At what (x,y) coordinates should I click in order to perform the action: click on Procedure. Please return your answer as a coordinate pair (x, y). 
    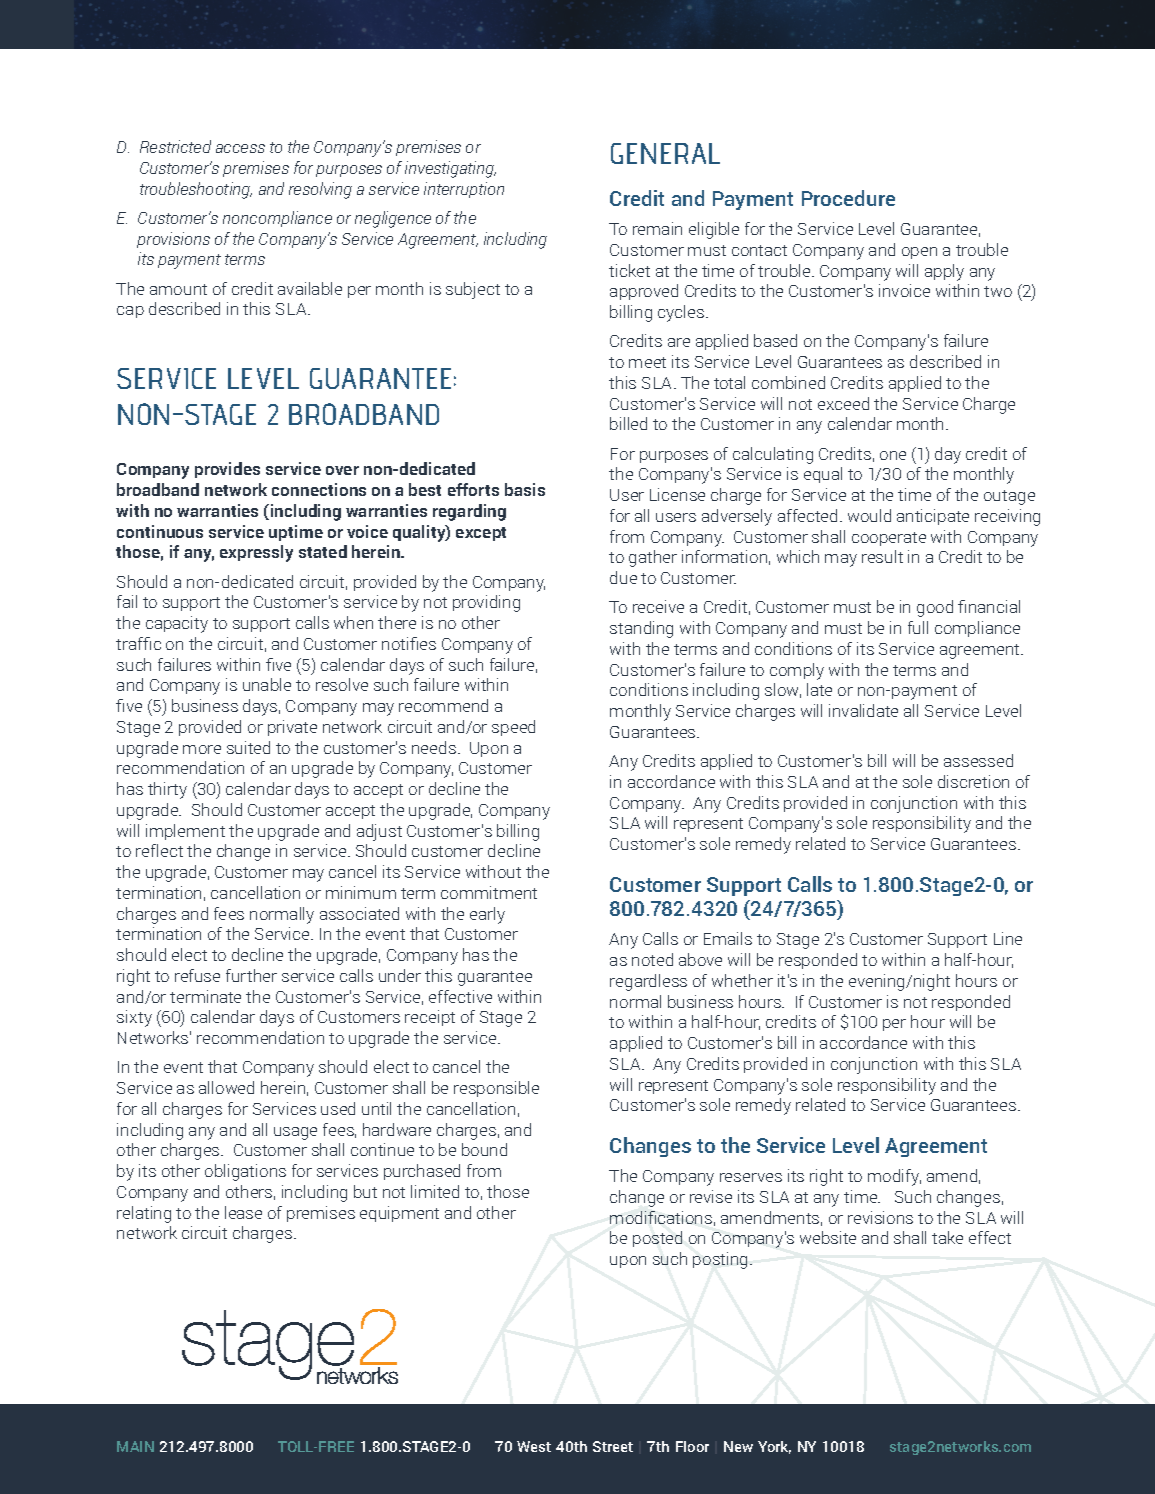
    Looking at the image, I should click on (848, 198).
